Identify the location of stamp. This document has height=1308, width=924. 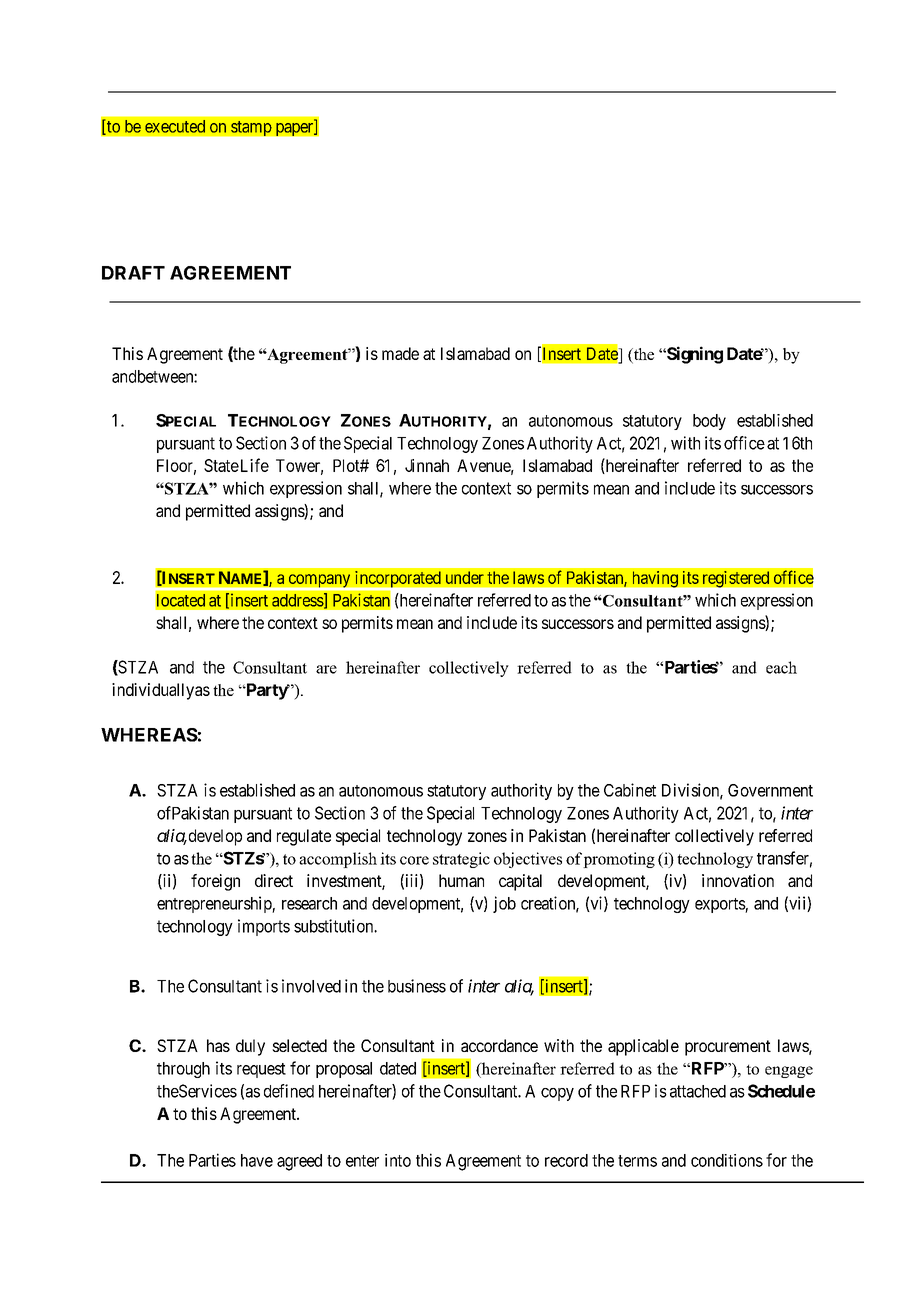
(251, 128).
